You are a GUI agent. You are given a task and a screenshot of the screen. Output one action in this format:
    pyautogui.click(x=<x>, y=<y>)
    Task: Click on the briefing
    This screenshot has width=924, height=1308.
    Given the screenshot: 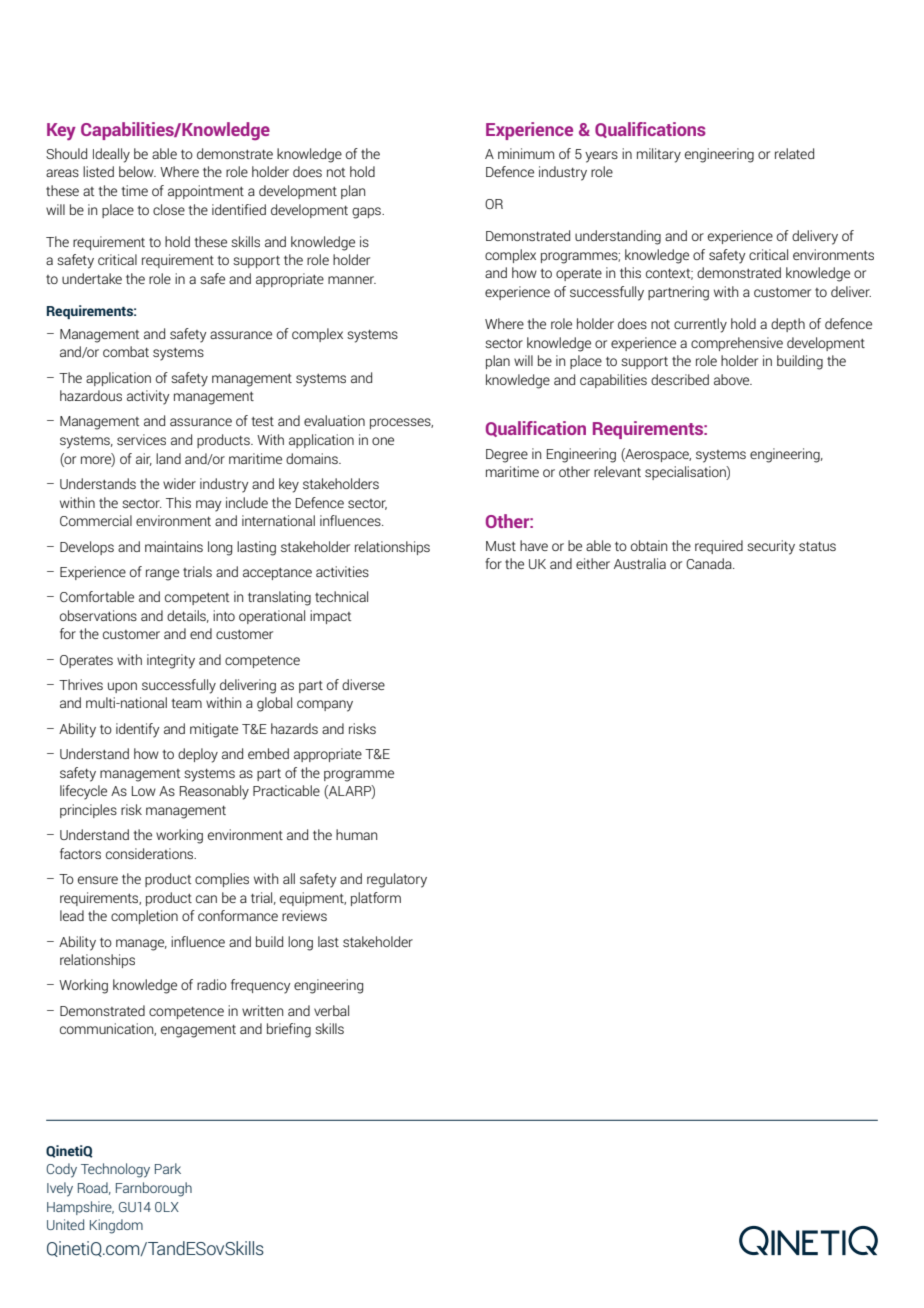 What is the action you would take?
    pyautogui.click(x=289, y=1030)
